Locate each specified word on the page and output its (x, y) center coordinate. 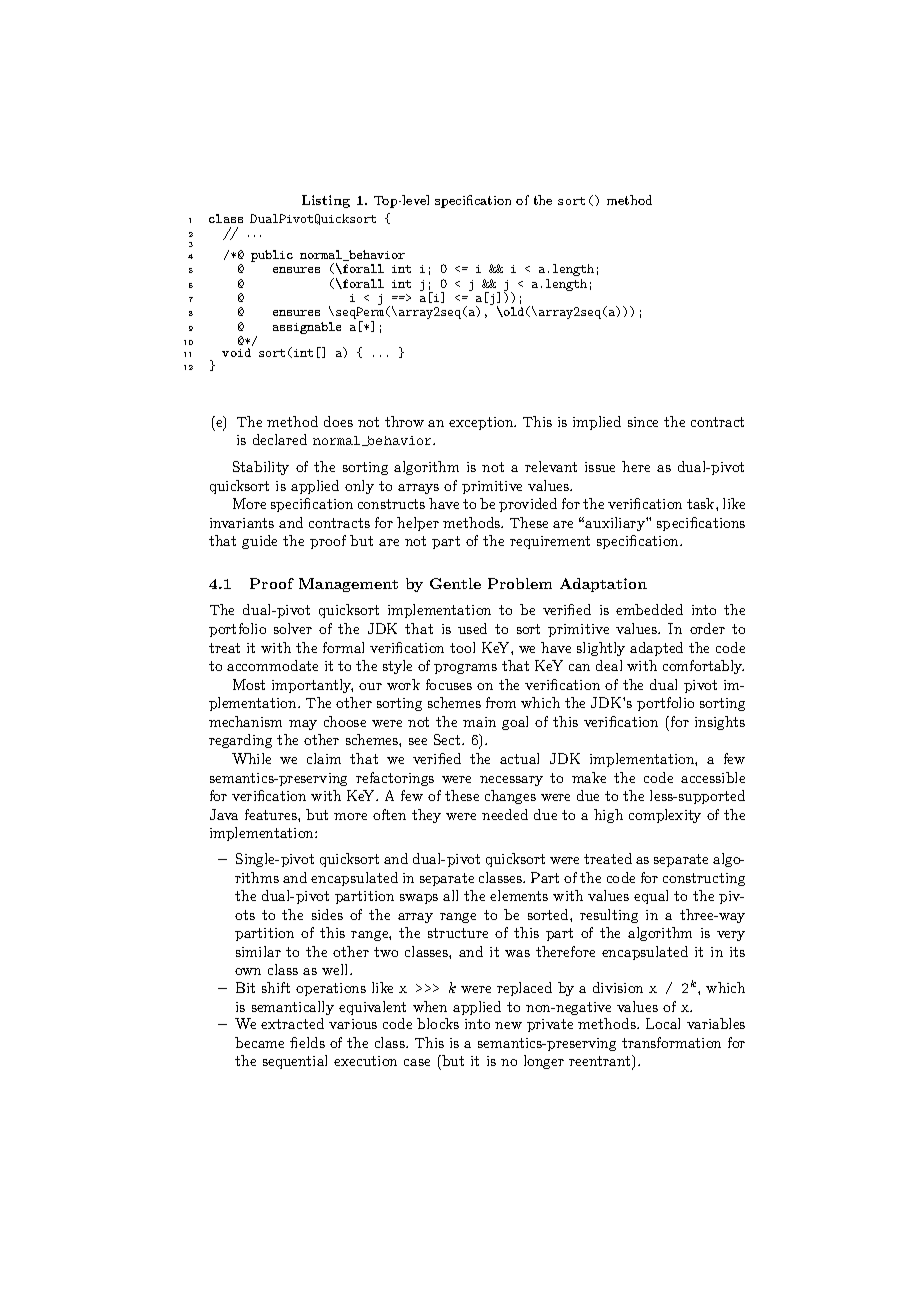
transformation (671, 1042)
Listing (326, 201)
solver (293, 628)
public (272, 256)
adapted (656, 649)
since (643, 422)
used (472, 628)
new (508, 1025)
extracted (292, 1023)
